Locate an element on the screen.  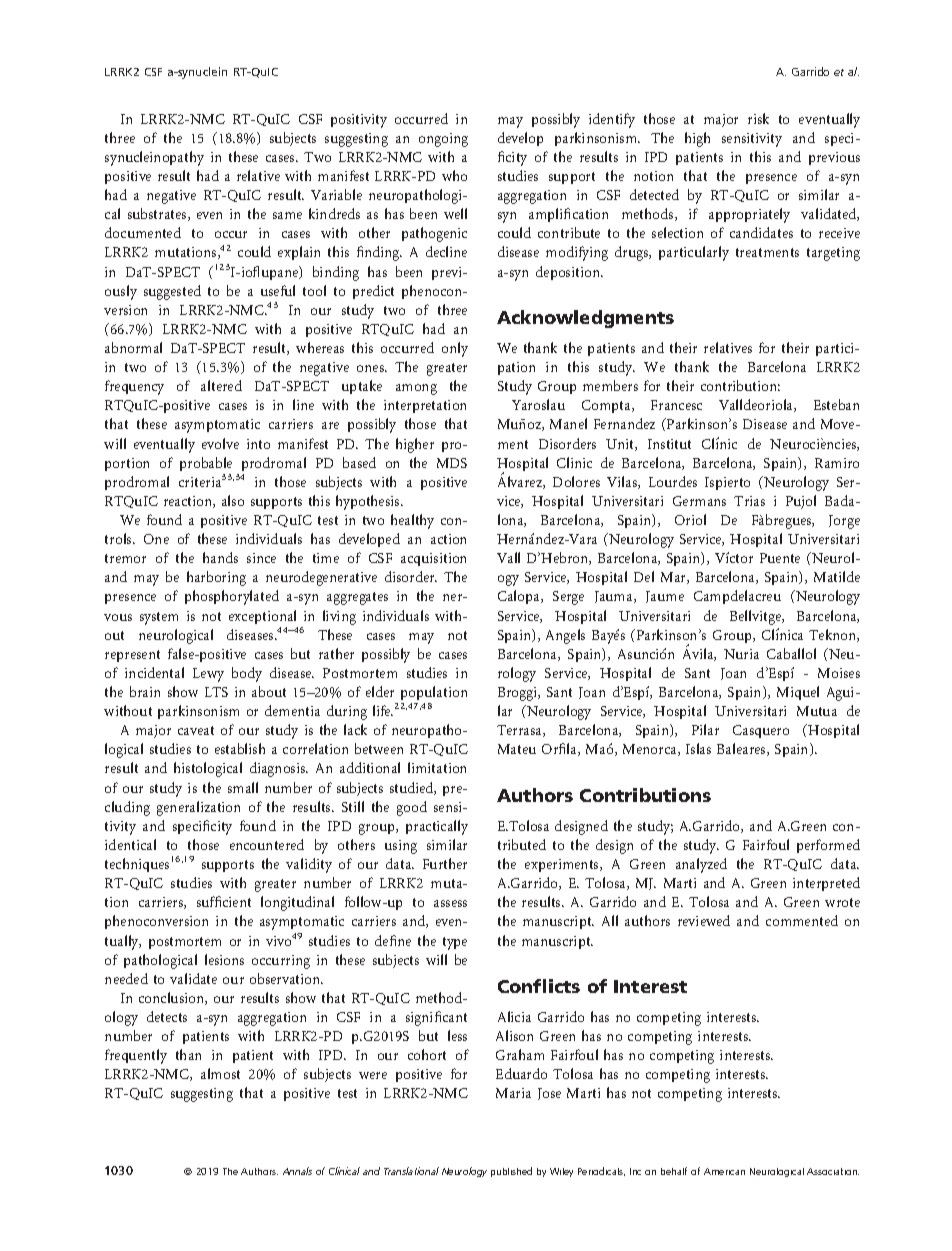
almost is located at coordinates (220, 1073).
